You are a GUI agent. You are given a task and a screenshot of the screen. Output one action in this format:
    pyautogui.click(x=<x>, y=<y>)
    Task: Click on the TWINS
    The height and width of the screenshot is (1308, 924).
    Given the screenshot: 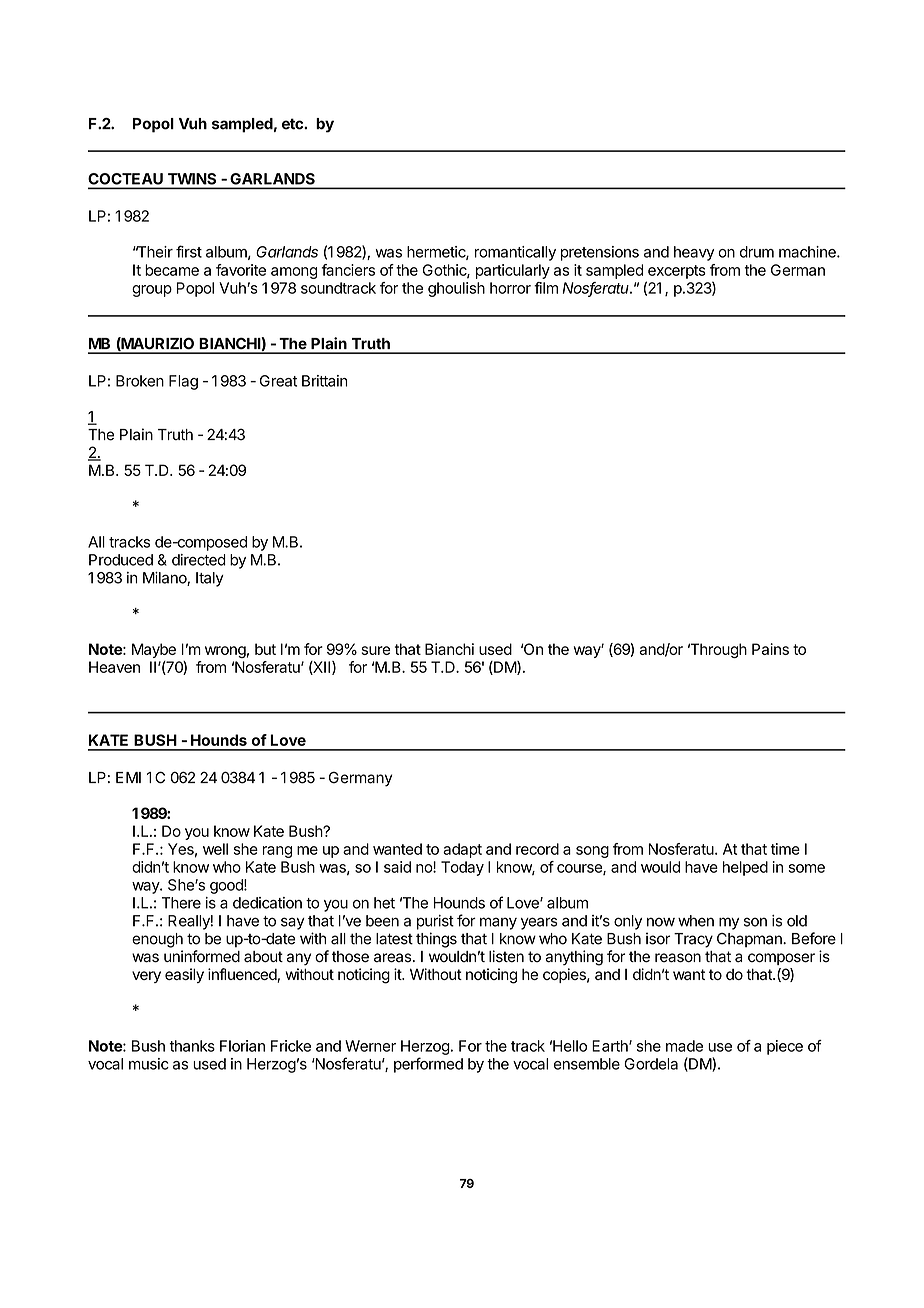 What is the action you would take?
    pyautogui.click(x=192, y=179)
